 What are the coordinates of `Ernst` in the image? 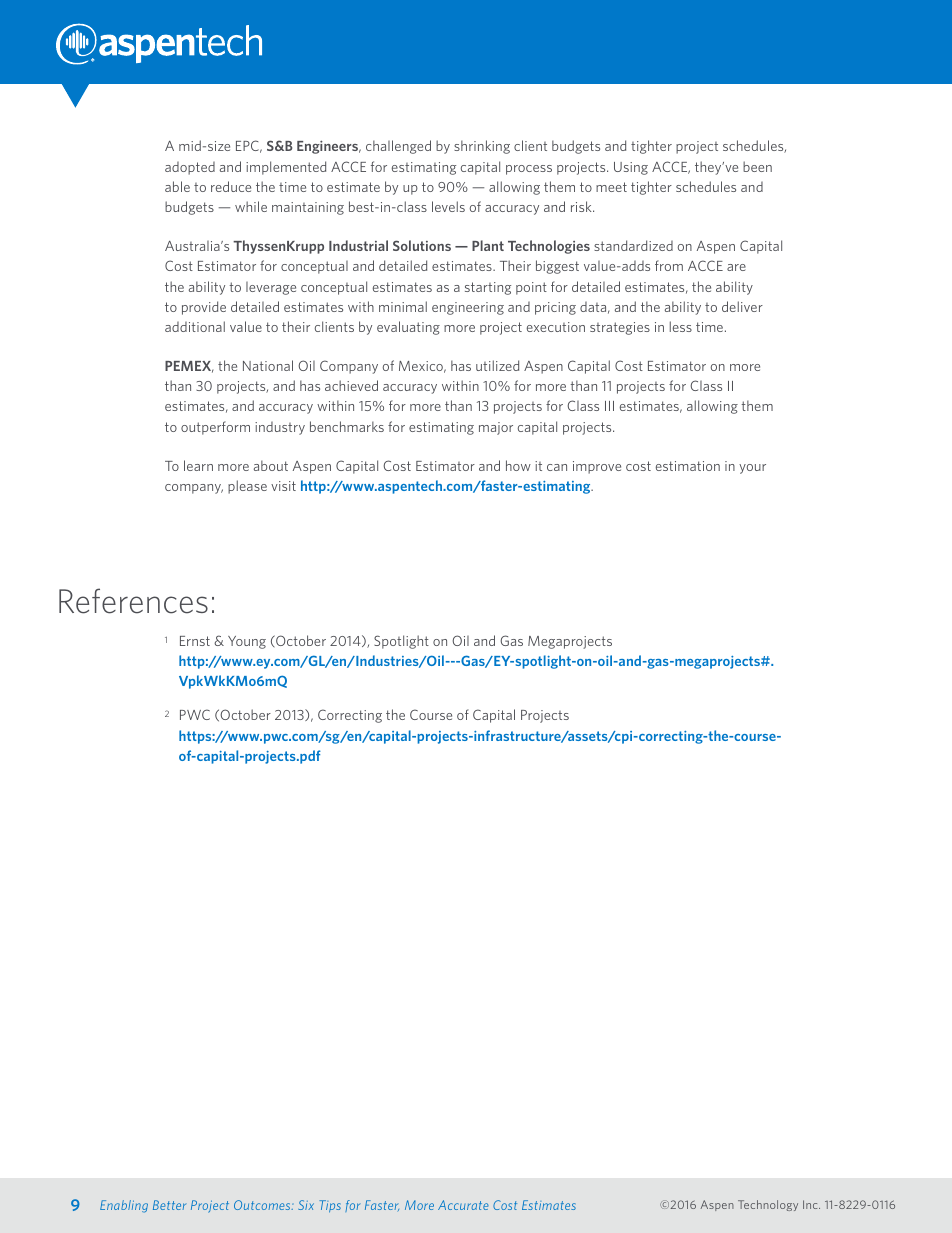 It's located at (195, 641).
